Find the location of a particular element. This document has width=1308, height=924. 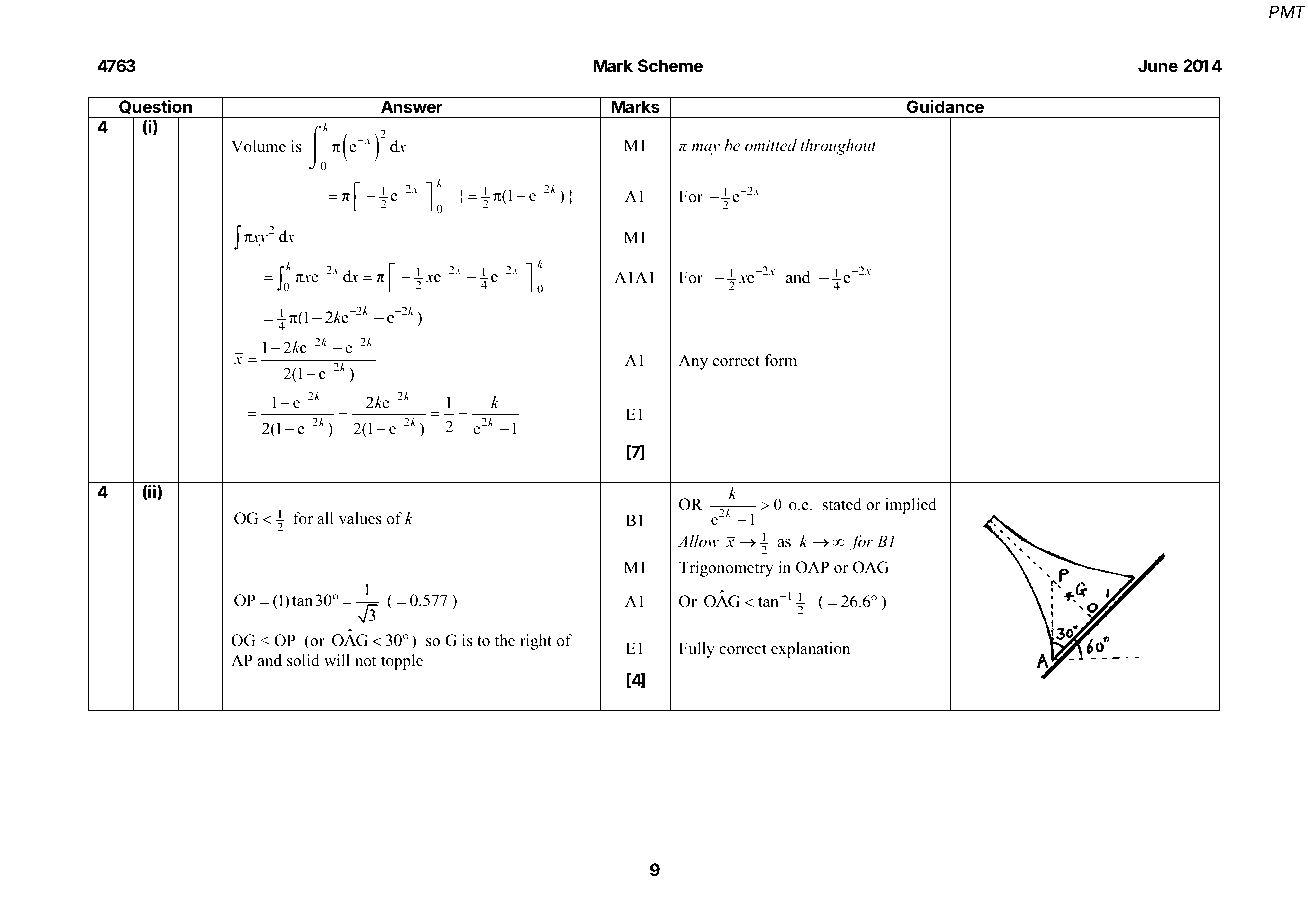

form is located at coordinates (780, 360).
